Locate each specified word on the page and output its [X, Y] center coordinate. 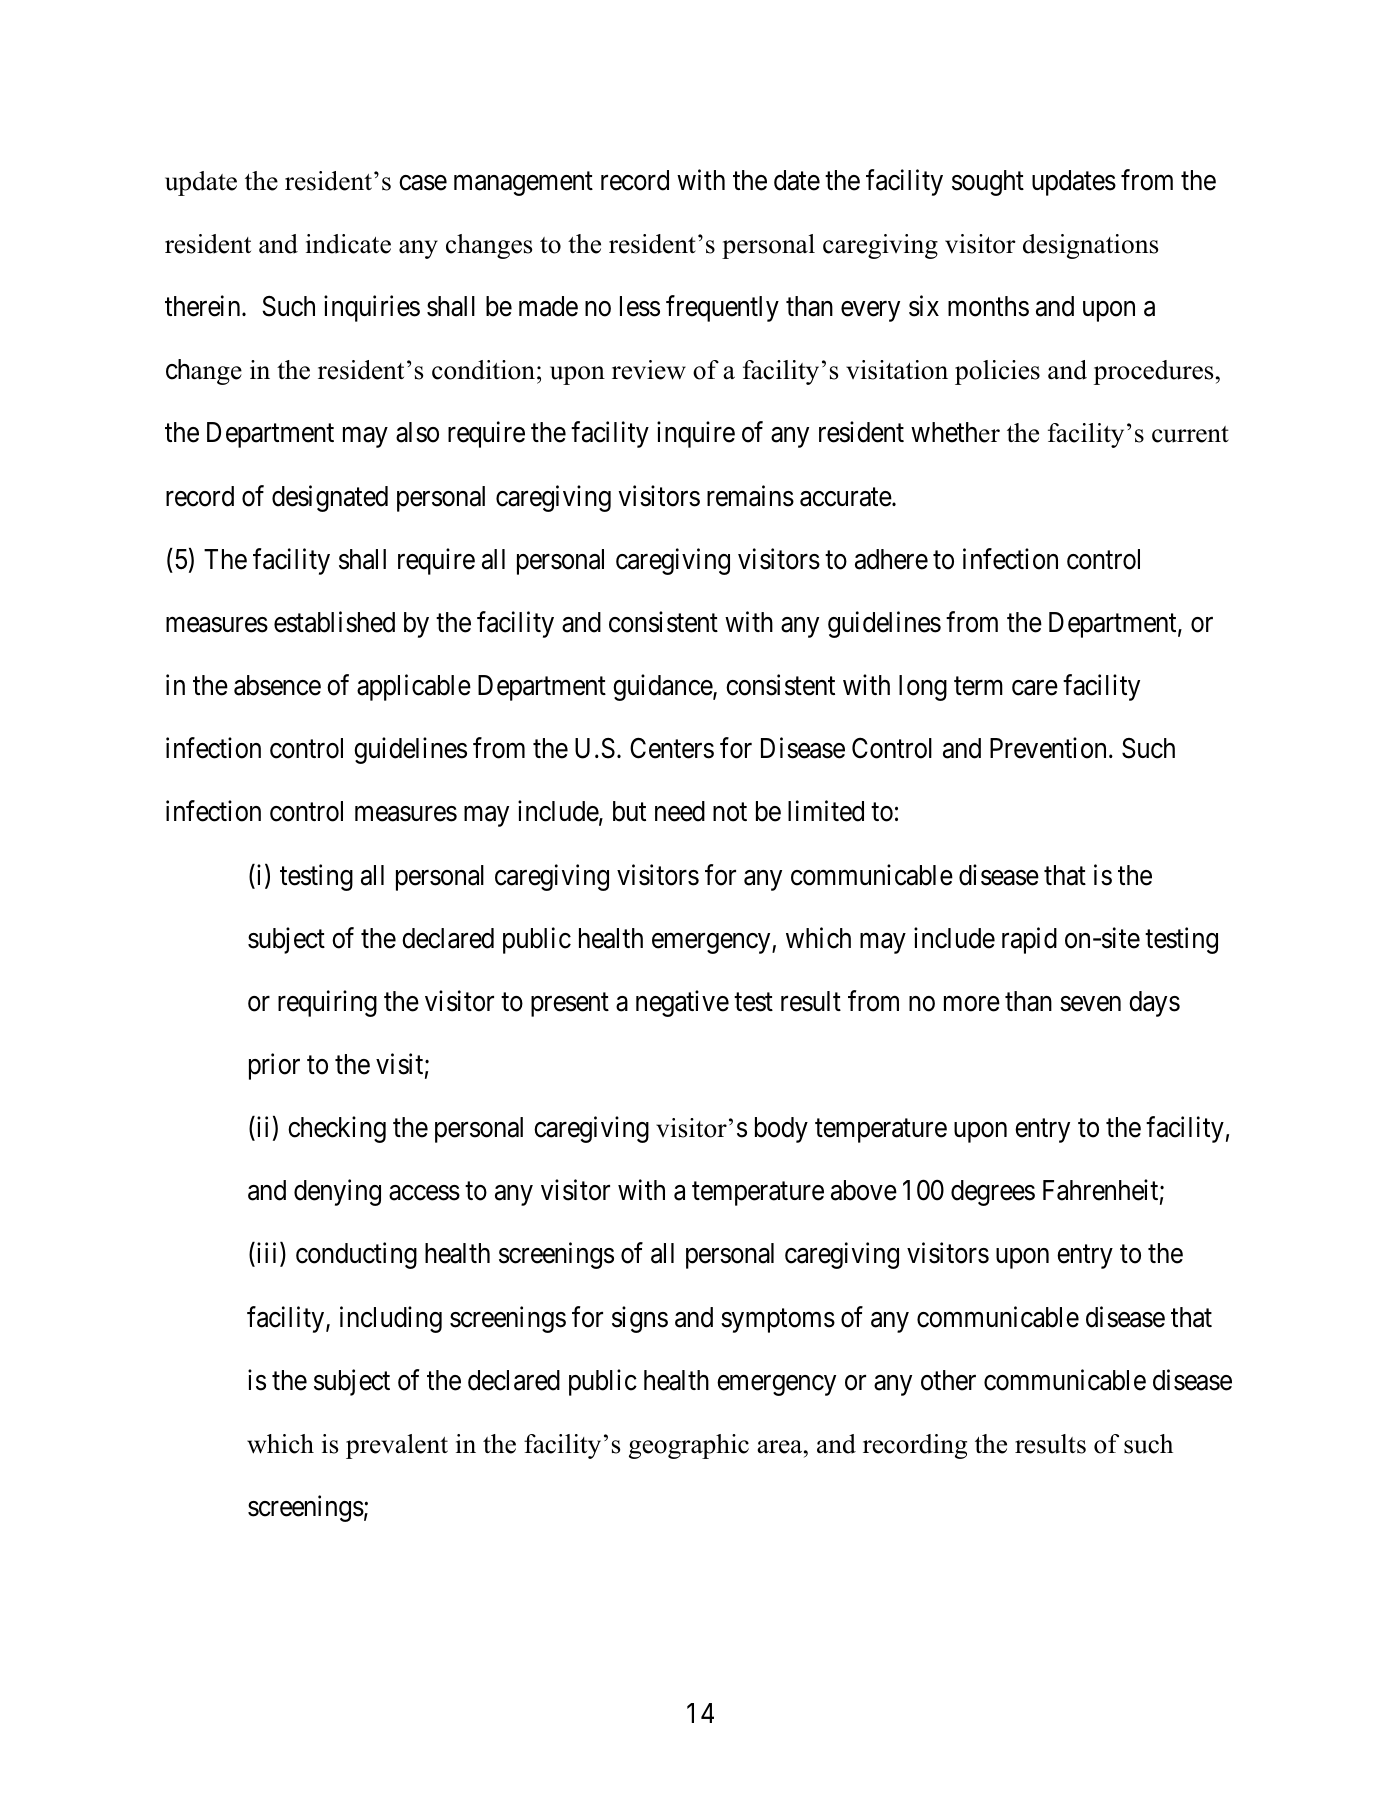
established [334, 622]
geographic [689, 1446]
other [948, 1380]
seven [1090, 1004]
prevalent [397, 1446]
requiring [327, 1003]
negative [682, 1003]
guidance [663, 687]
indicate [348, 244]
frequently [722, 308]
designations [1090, 246]
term [978, 686]
